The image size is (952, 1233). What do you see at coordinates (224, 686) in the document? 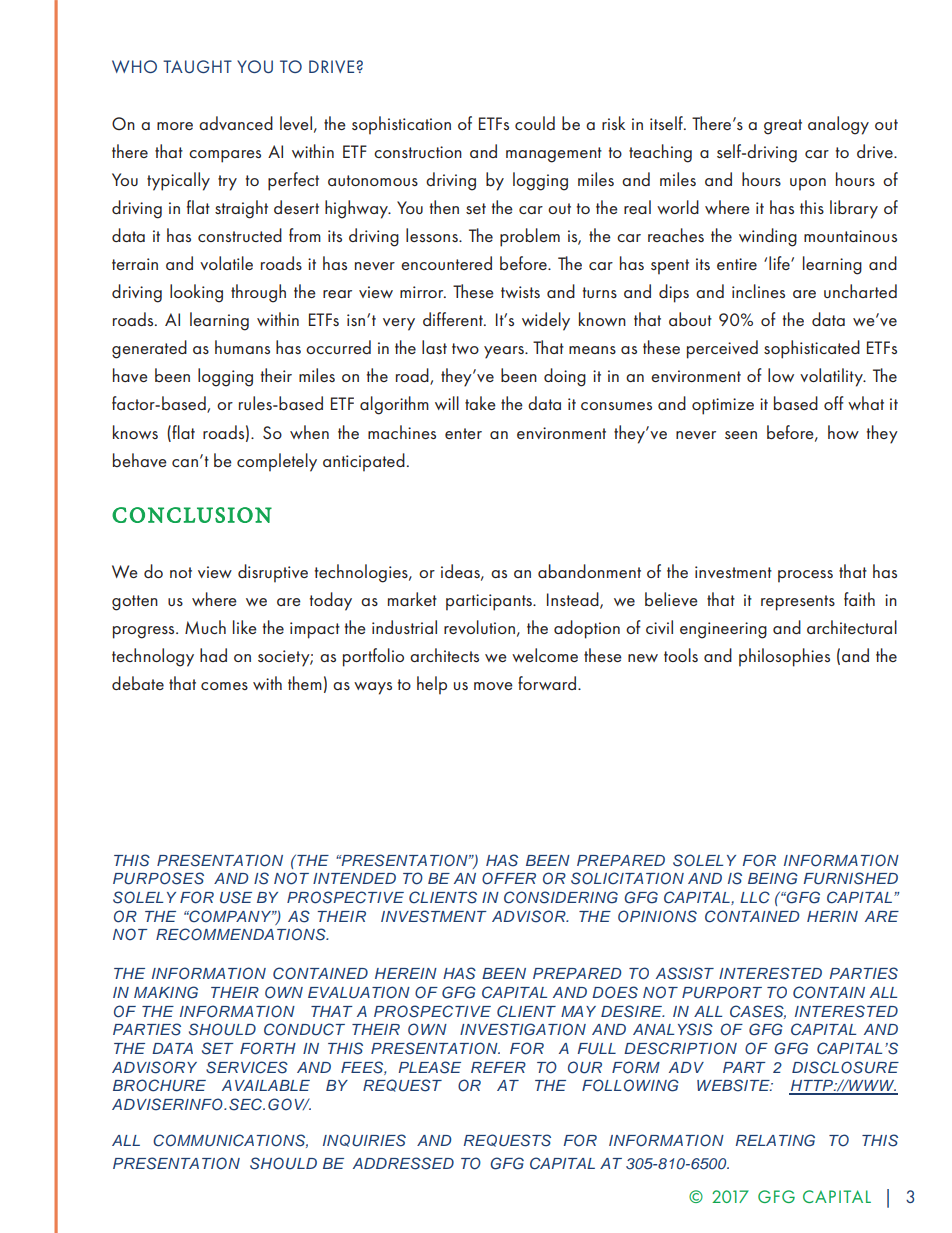
I see `comes` at bounding box center [224, 686].
